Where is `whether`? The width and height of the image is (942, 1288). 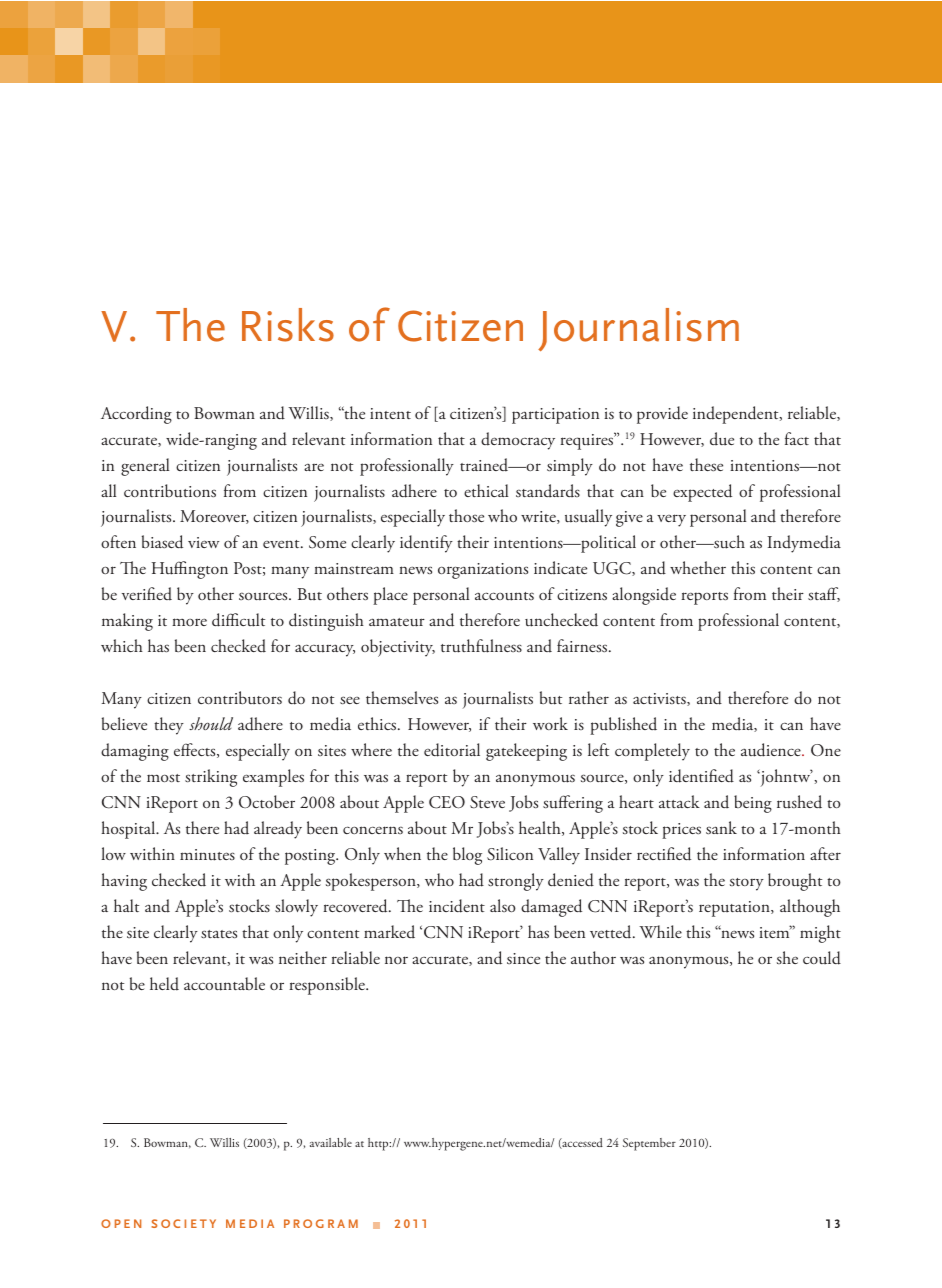 whether is located at coordinates (698, 567).
